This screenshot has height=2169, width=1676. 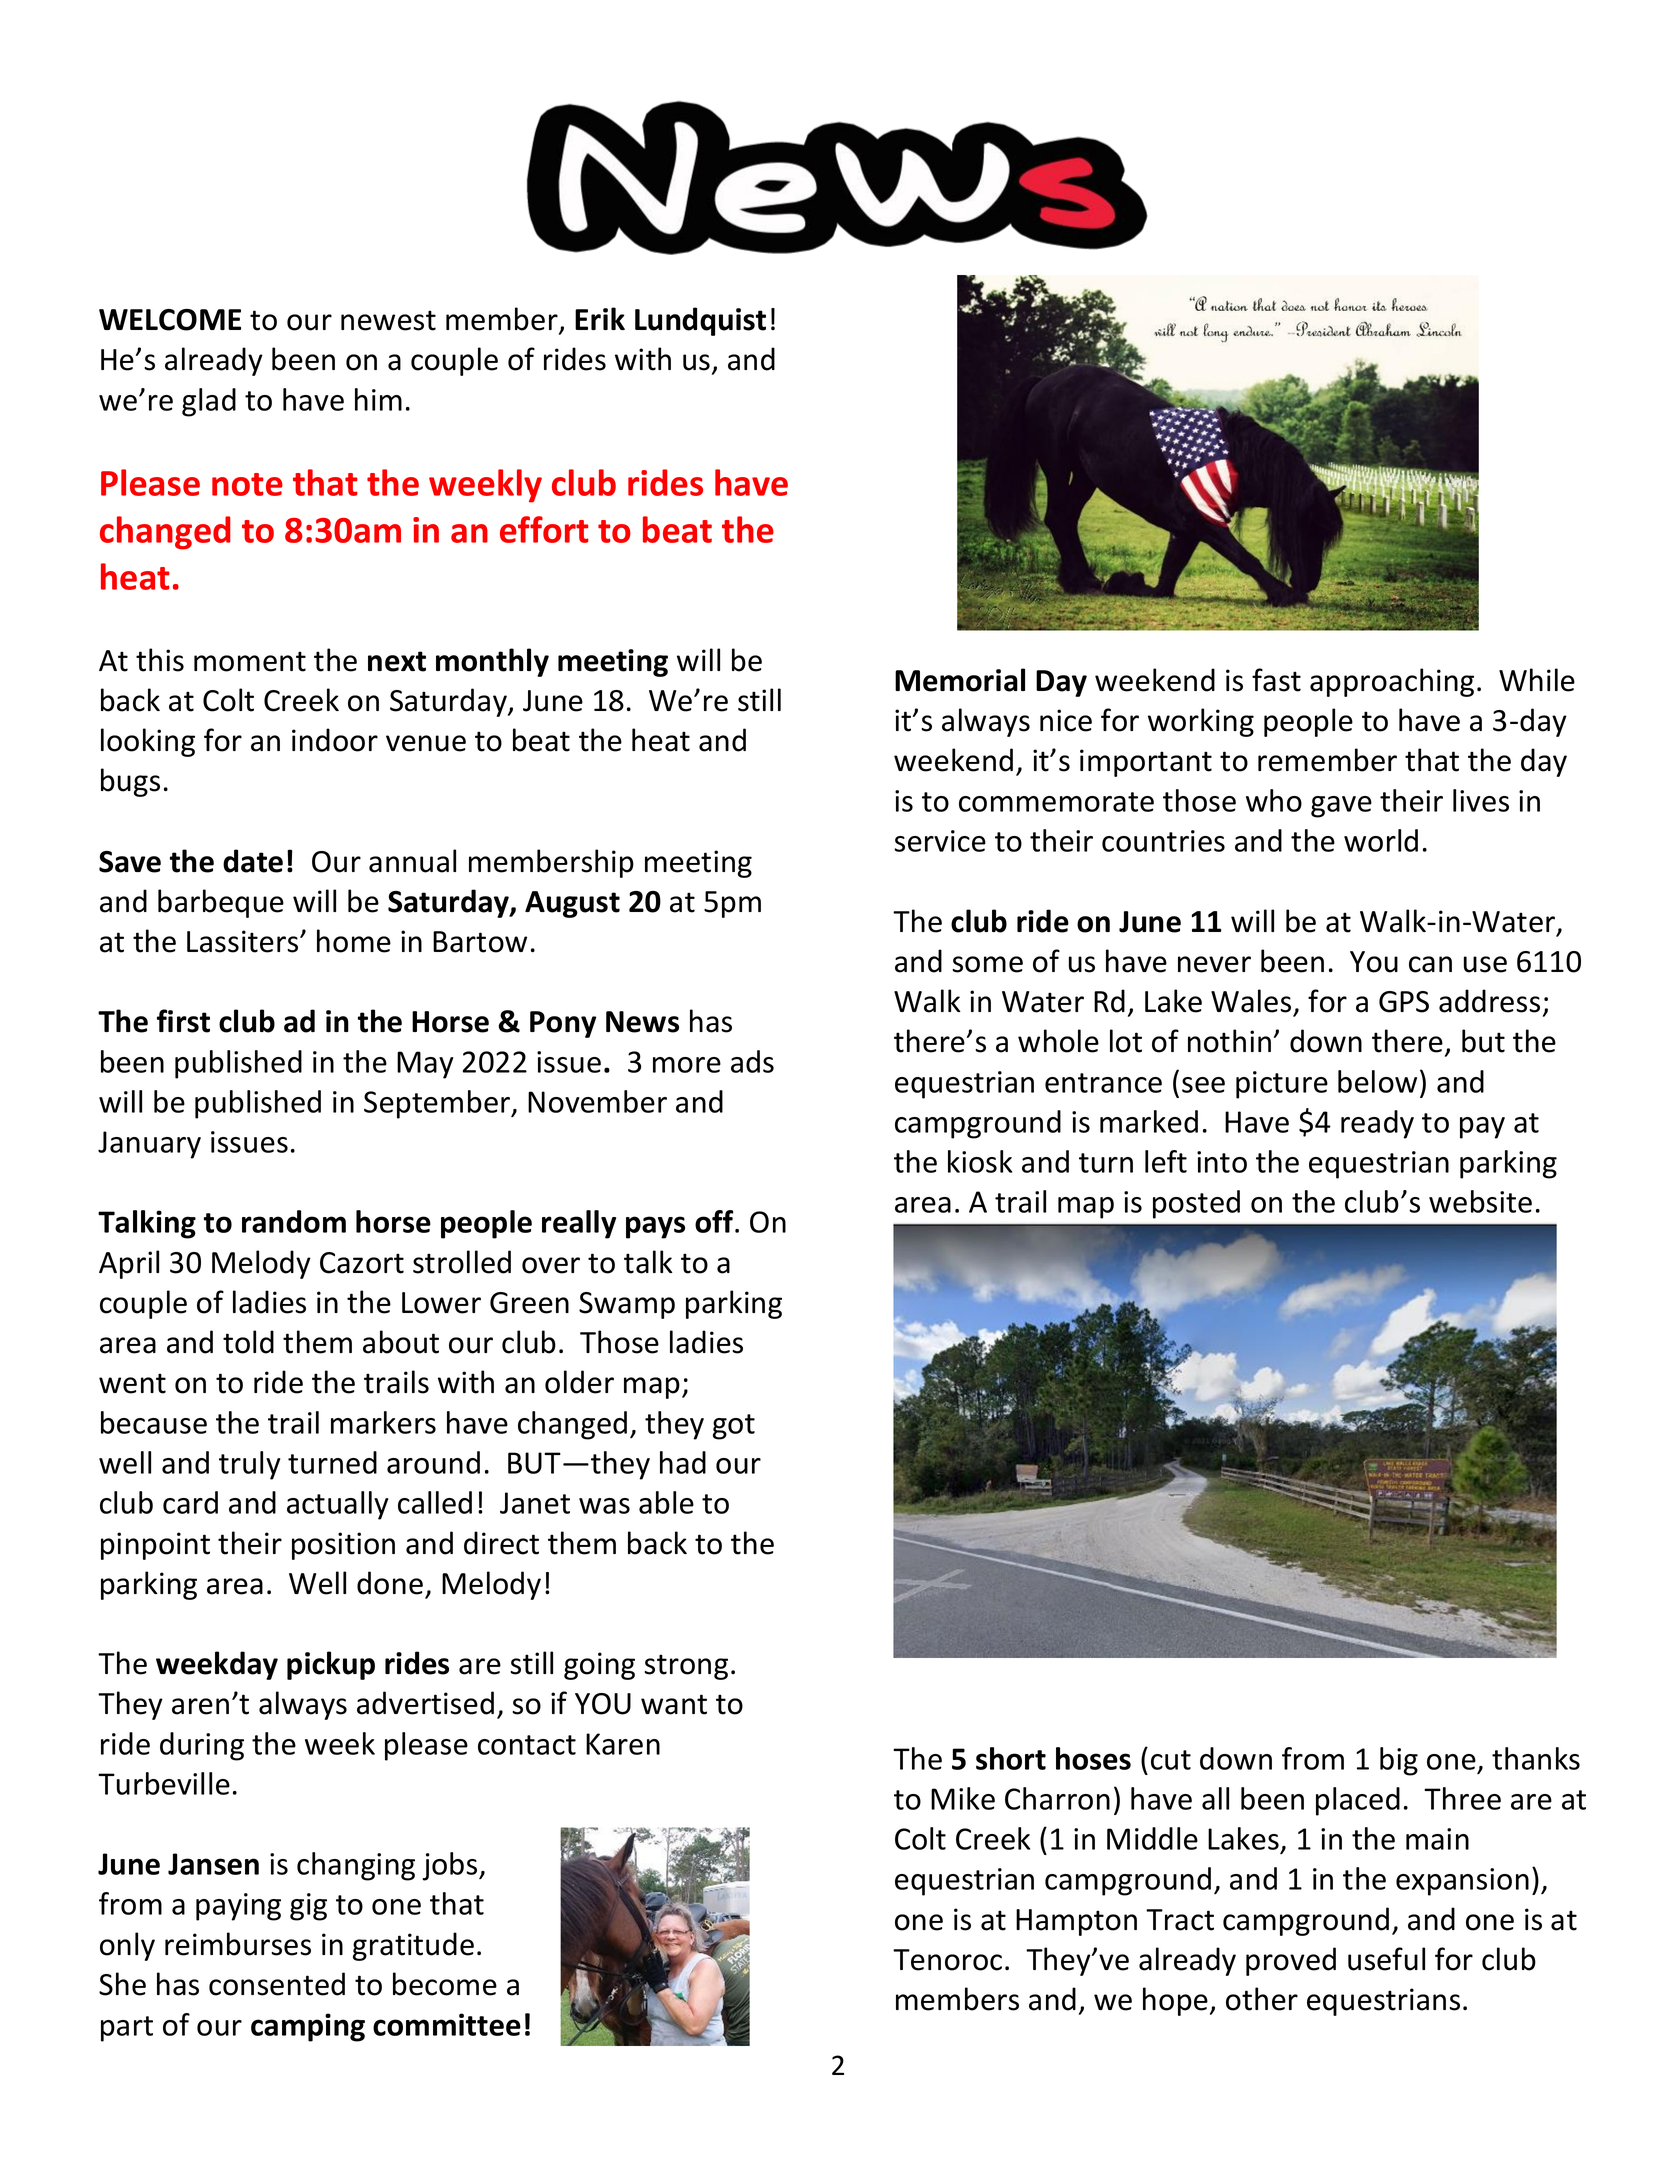 What do you see at coordinates (250, 1465) in the screenshot?
I see `truly` at bounding box center [250, 1465].
